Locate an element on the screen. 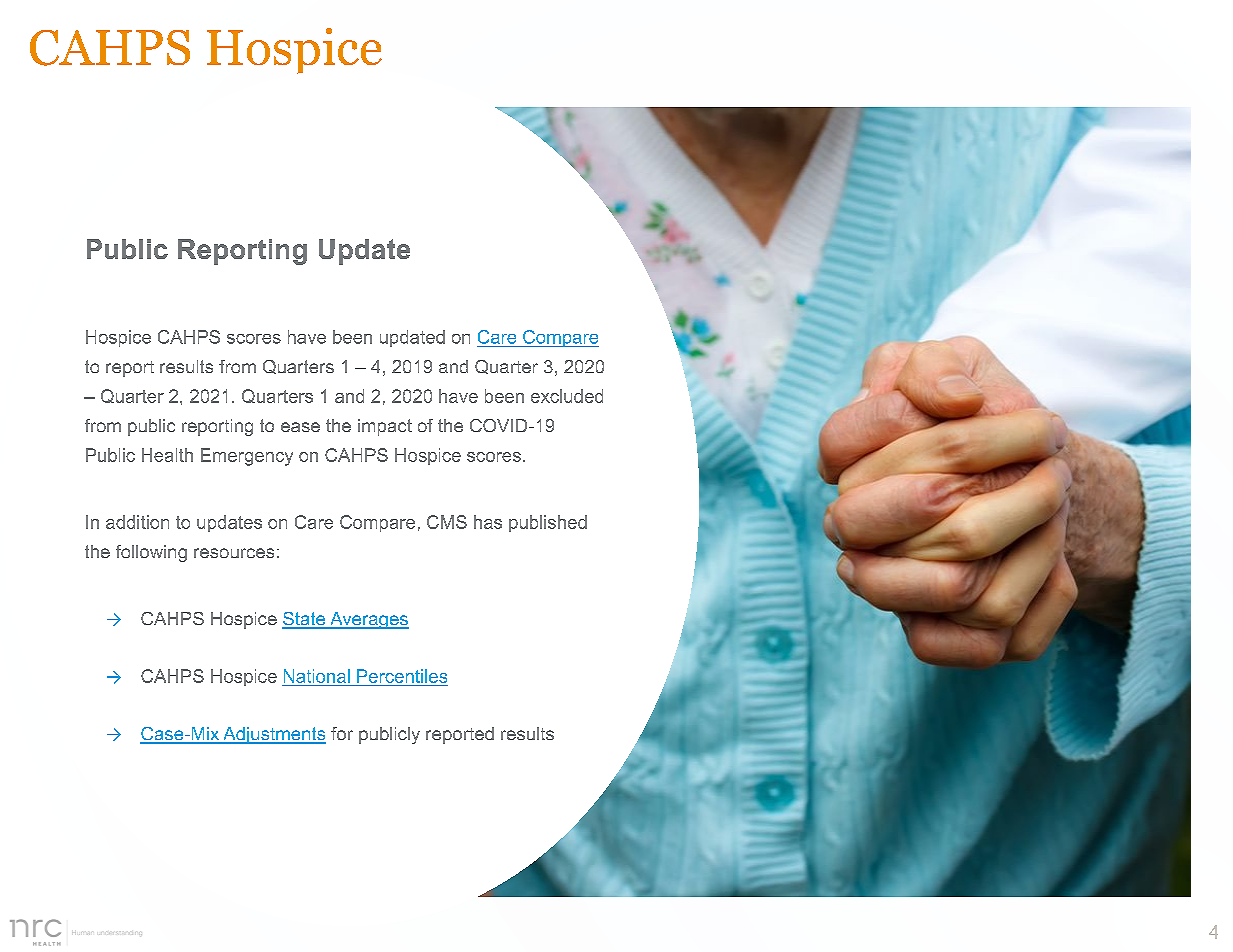 The image size is (1233, 952). CMS is located at coordinates (447, 522).
